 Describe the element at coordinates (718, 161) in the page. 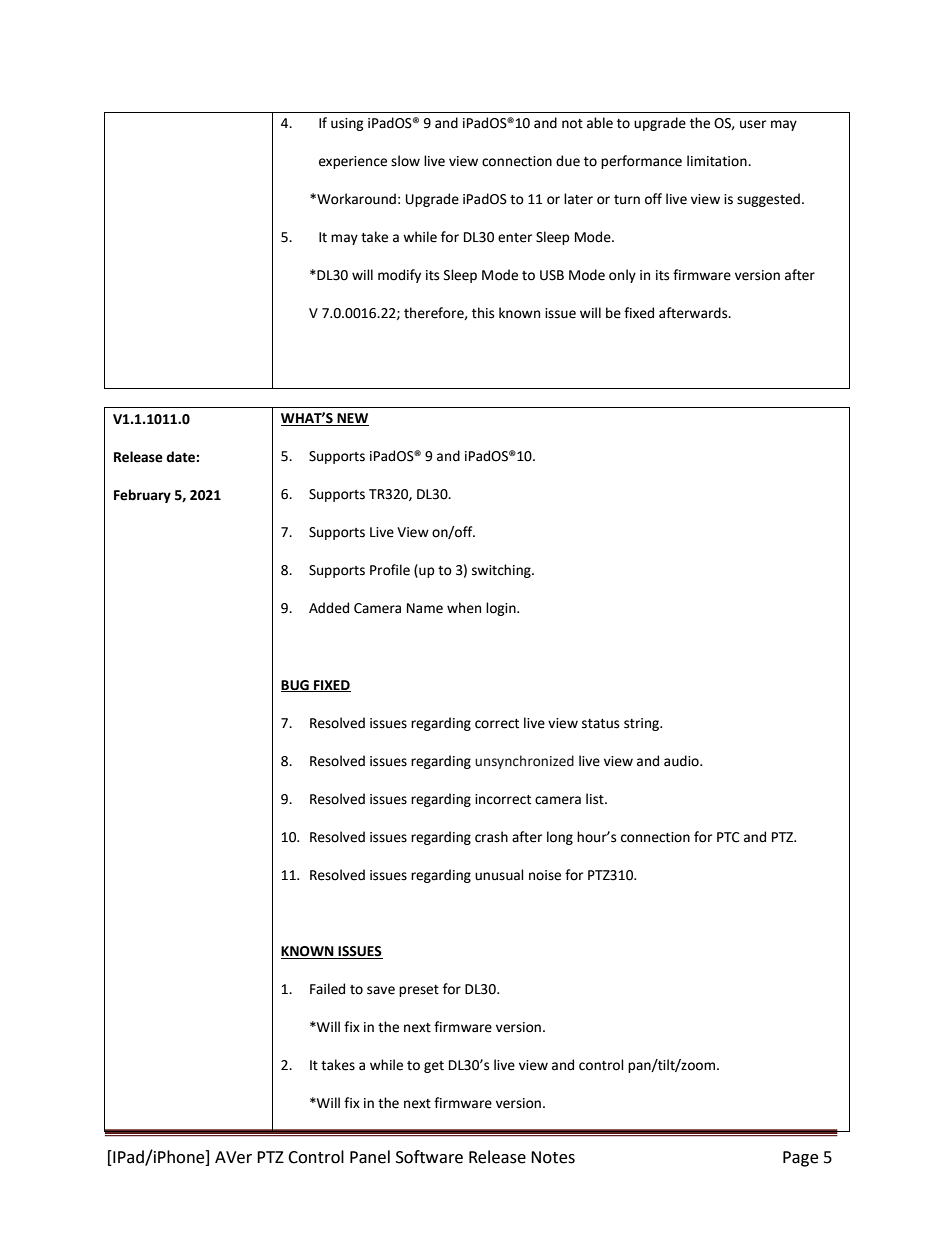

I see `limitation` at that location.
